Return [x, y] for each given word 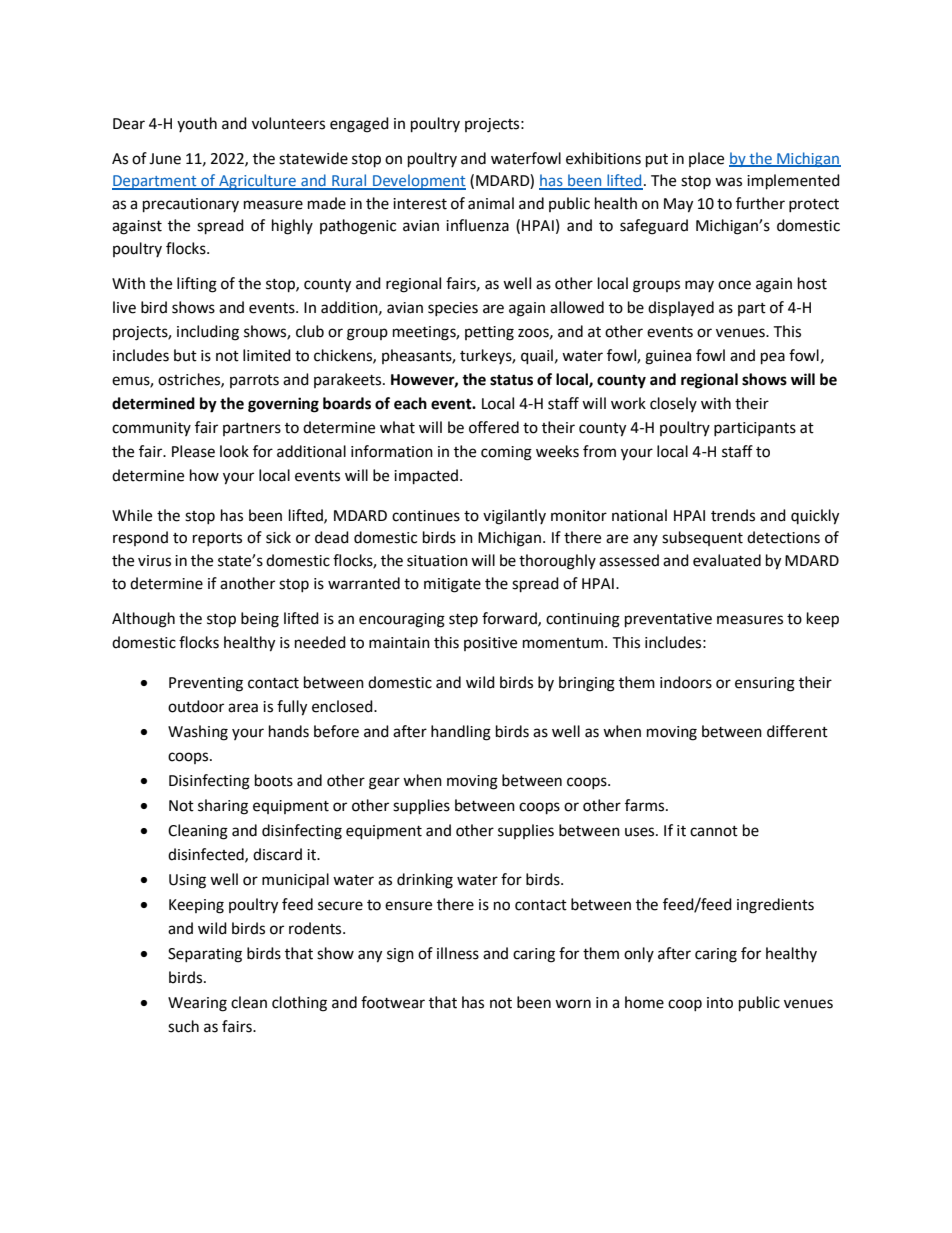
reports [217, 539]
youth [197, 124]
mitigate [452, 585]
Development [418, 182]
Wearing [197, 1004]
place [706, 159]
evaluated [727, 560]
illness [458, 953]
